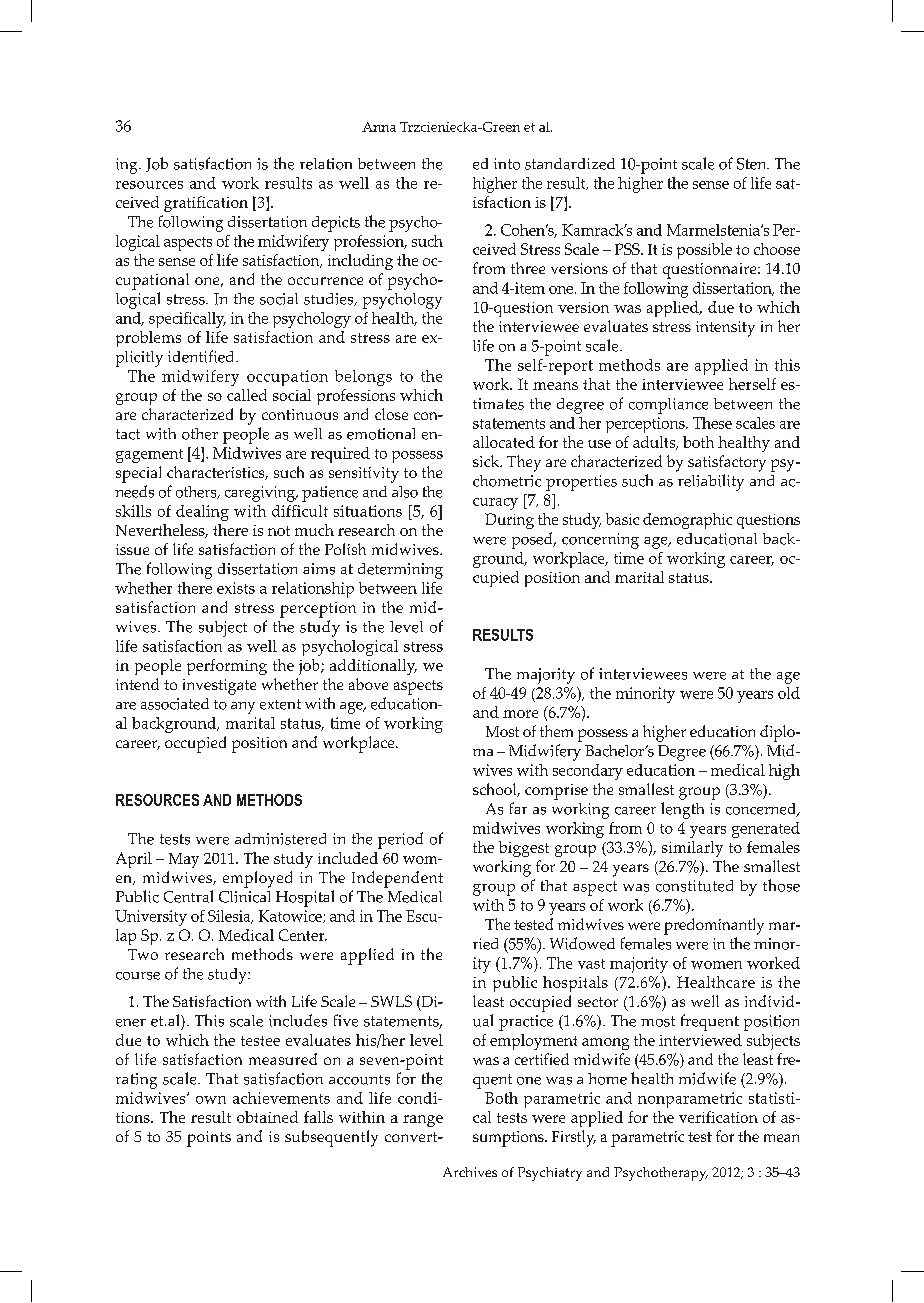  I want to click on own, so click(211, 1100).
